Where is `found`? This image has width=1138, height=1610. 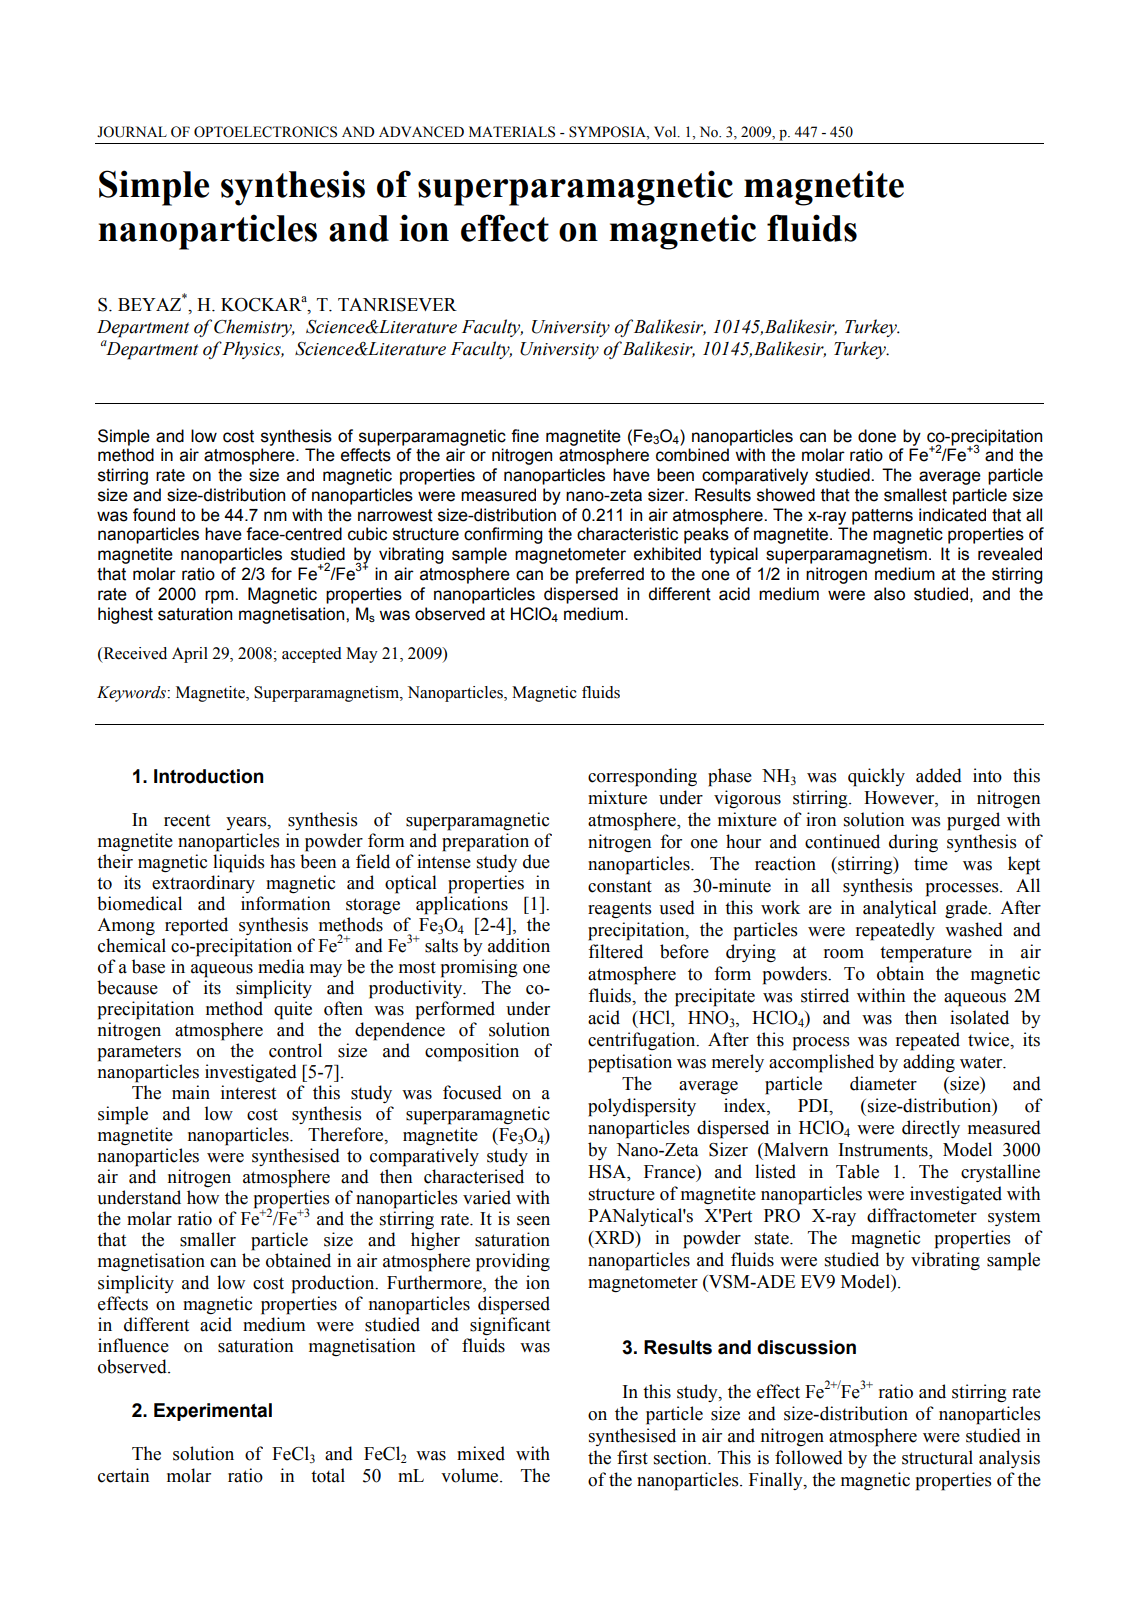 found is located at coordinates (154, 515).
